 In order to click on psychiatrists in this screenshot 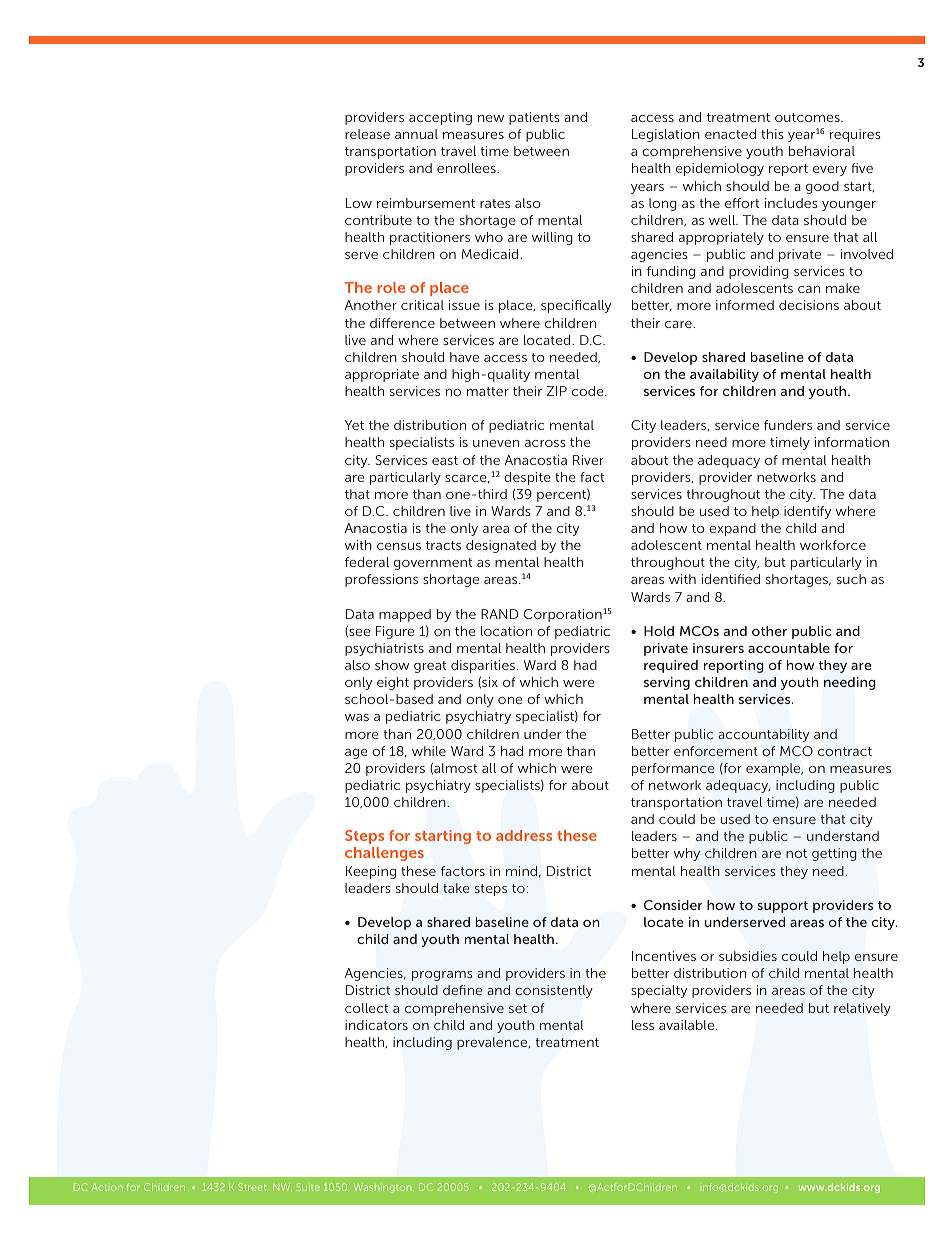, I will do `click(384, 649)`.
